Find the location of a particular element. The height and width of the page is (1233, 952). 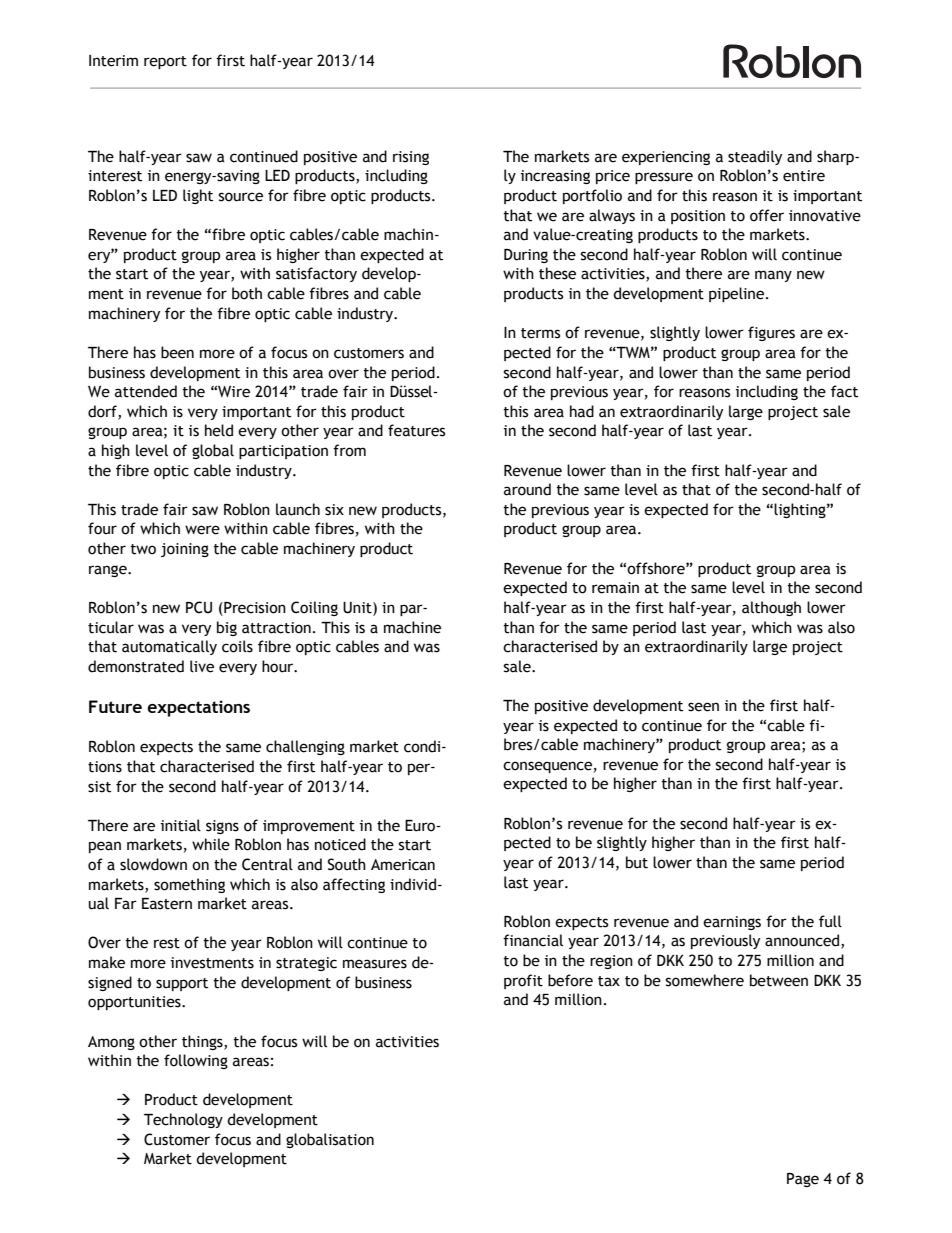

steadily is located at coordinates (755, 157).
